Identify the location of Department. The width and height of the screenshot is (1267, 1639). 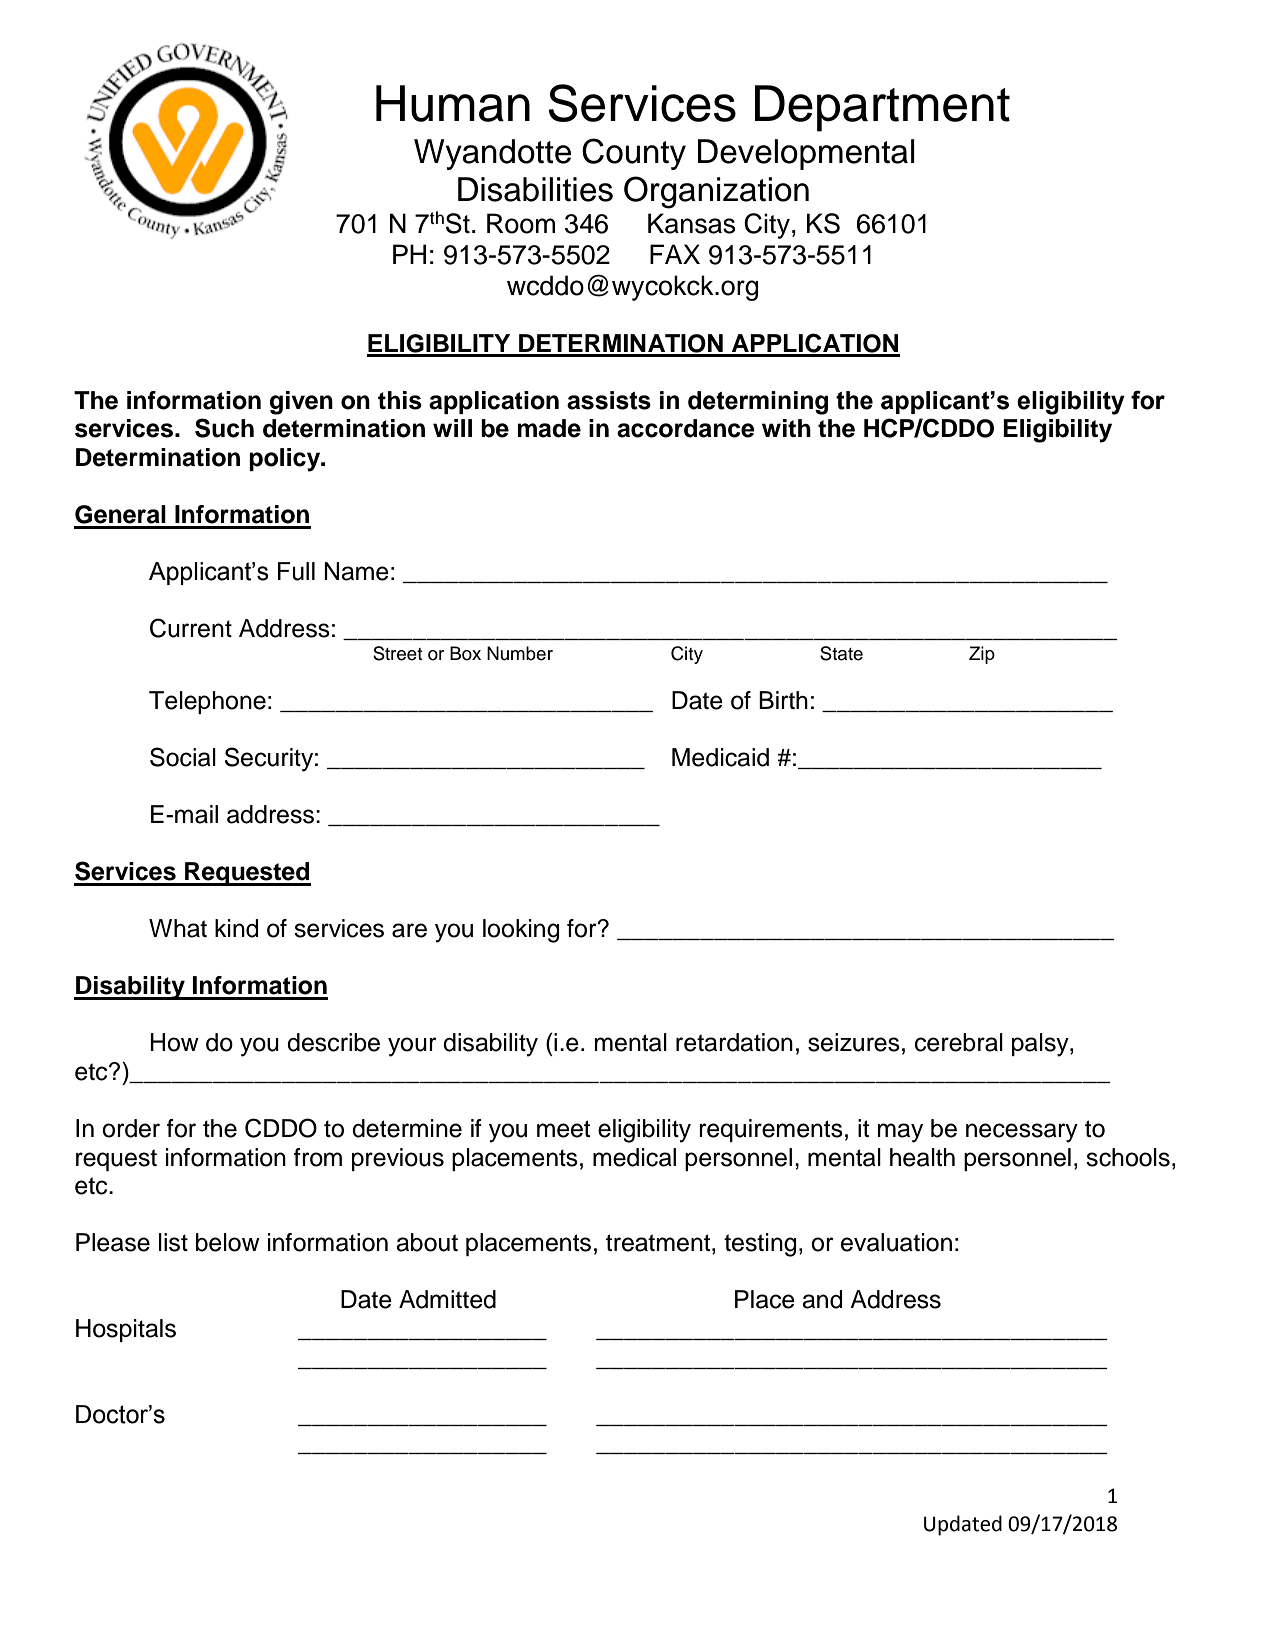
(882, 108).
